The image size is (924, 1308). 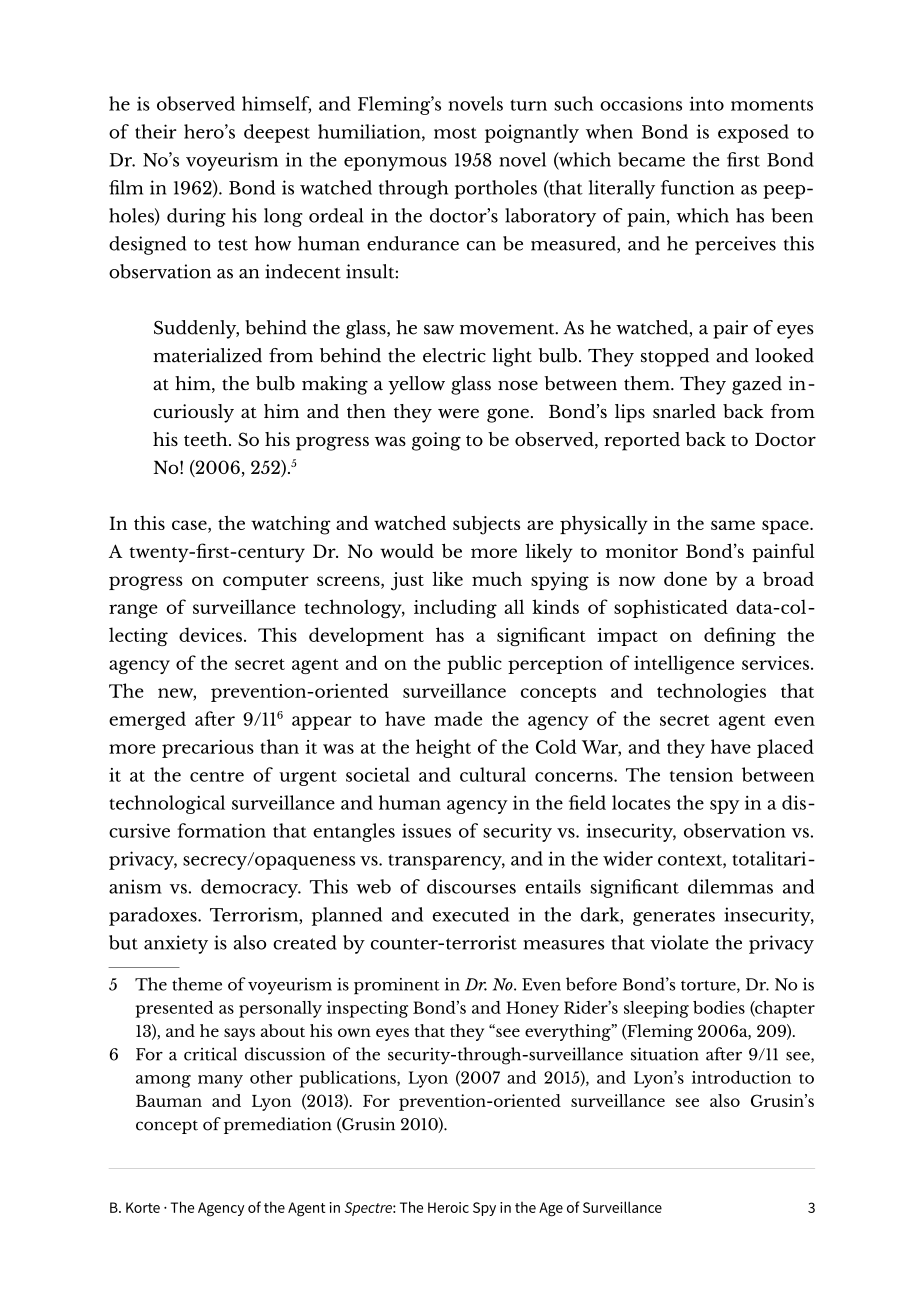 I want to click on anxiety, so click(x=176, y=944).
